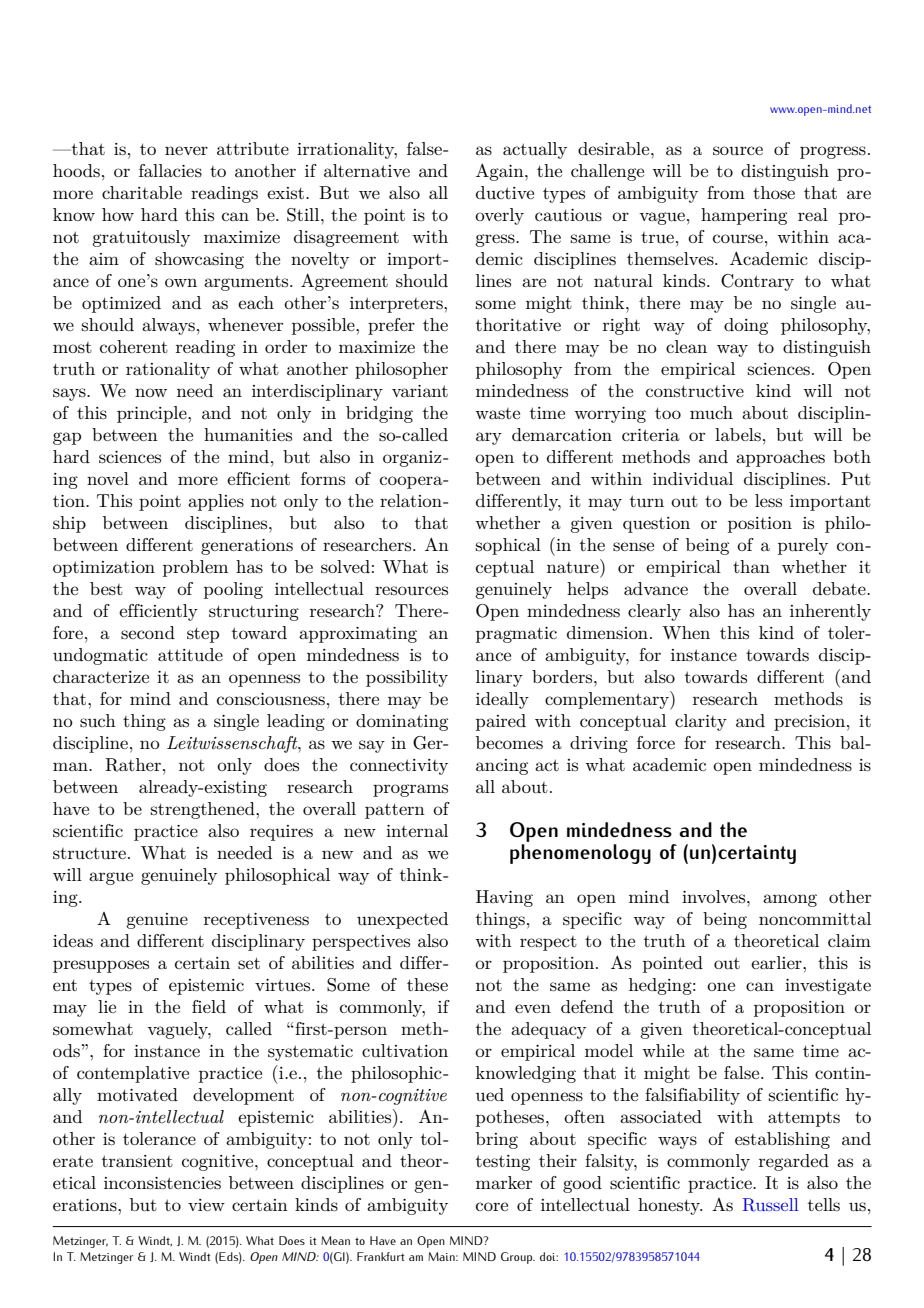 Image resolution: width=924 pixels, height=1308 pixels. Describe the element at coordinates (701, 722) in the screenshot. I see `clarity` at that location.
